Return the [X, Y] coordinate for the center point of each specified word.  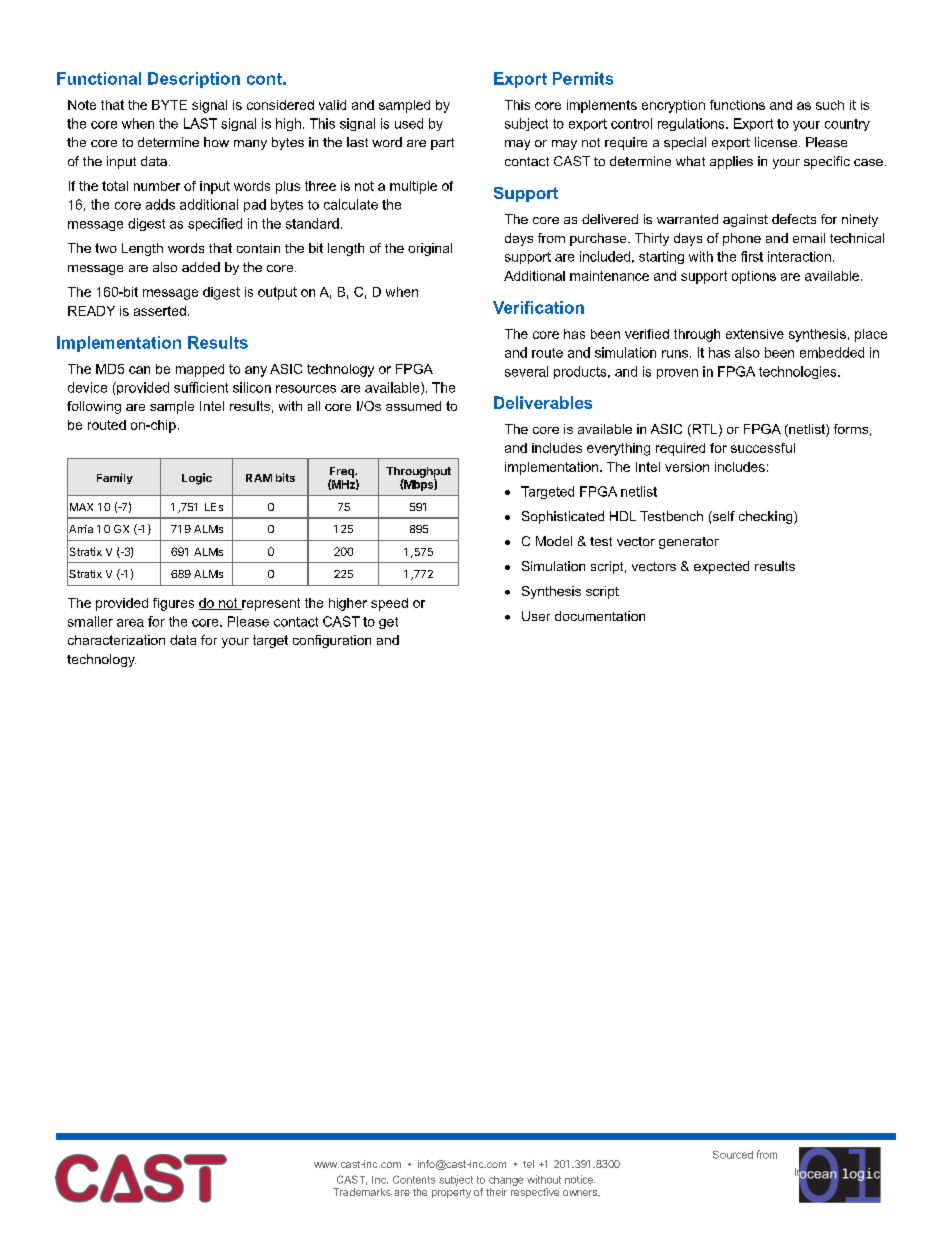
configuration [332, 641]
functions [737, 105]
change [506, 1181]
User [536, 616]
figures [173, 604]
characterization [116, 640]
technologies [799, 372]
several [526, 371]
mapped [200, 370]
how [216, 142]
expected [721, 567]
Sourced [733, 1154]
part [442, 144]
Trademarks [362, 1192]
